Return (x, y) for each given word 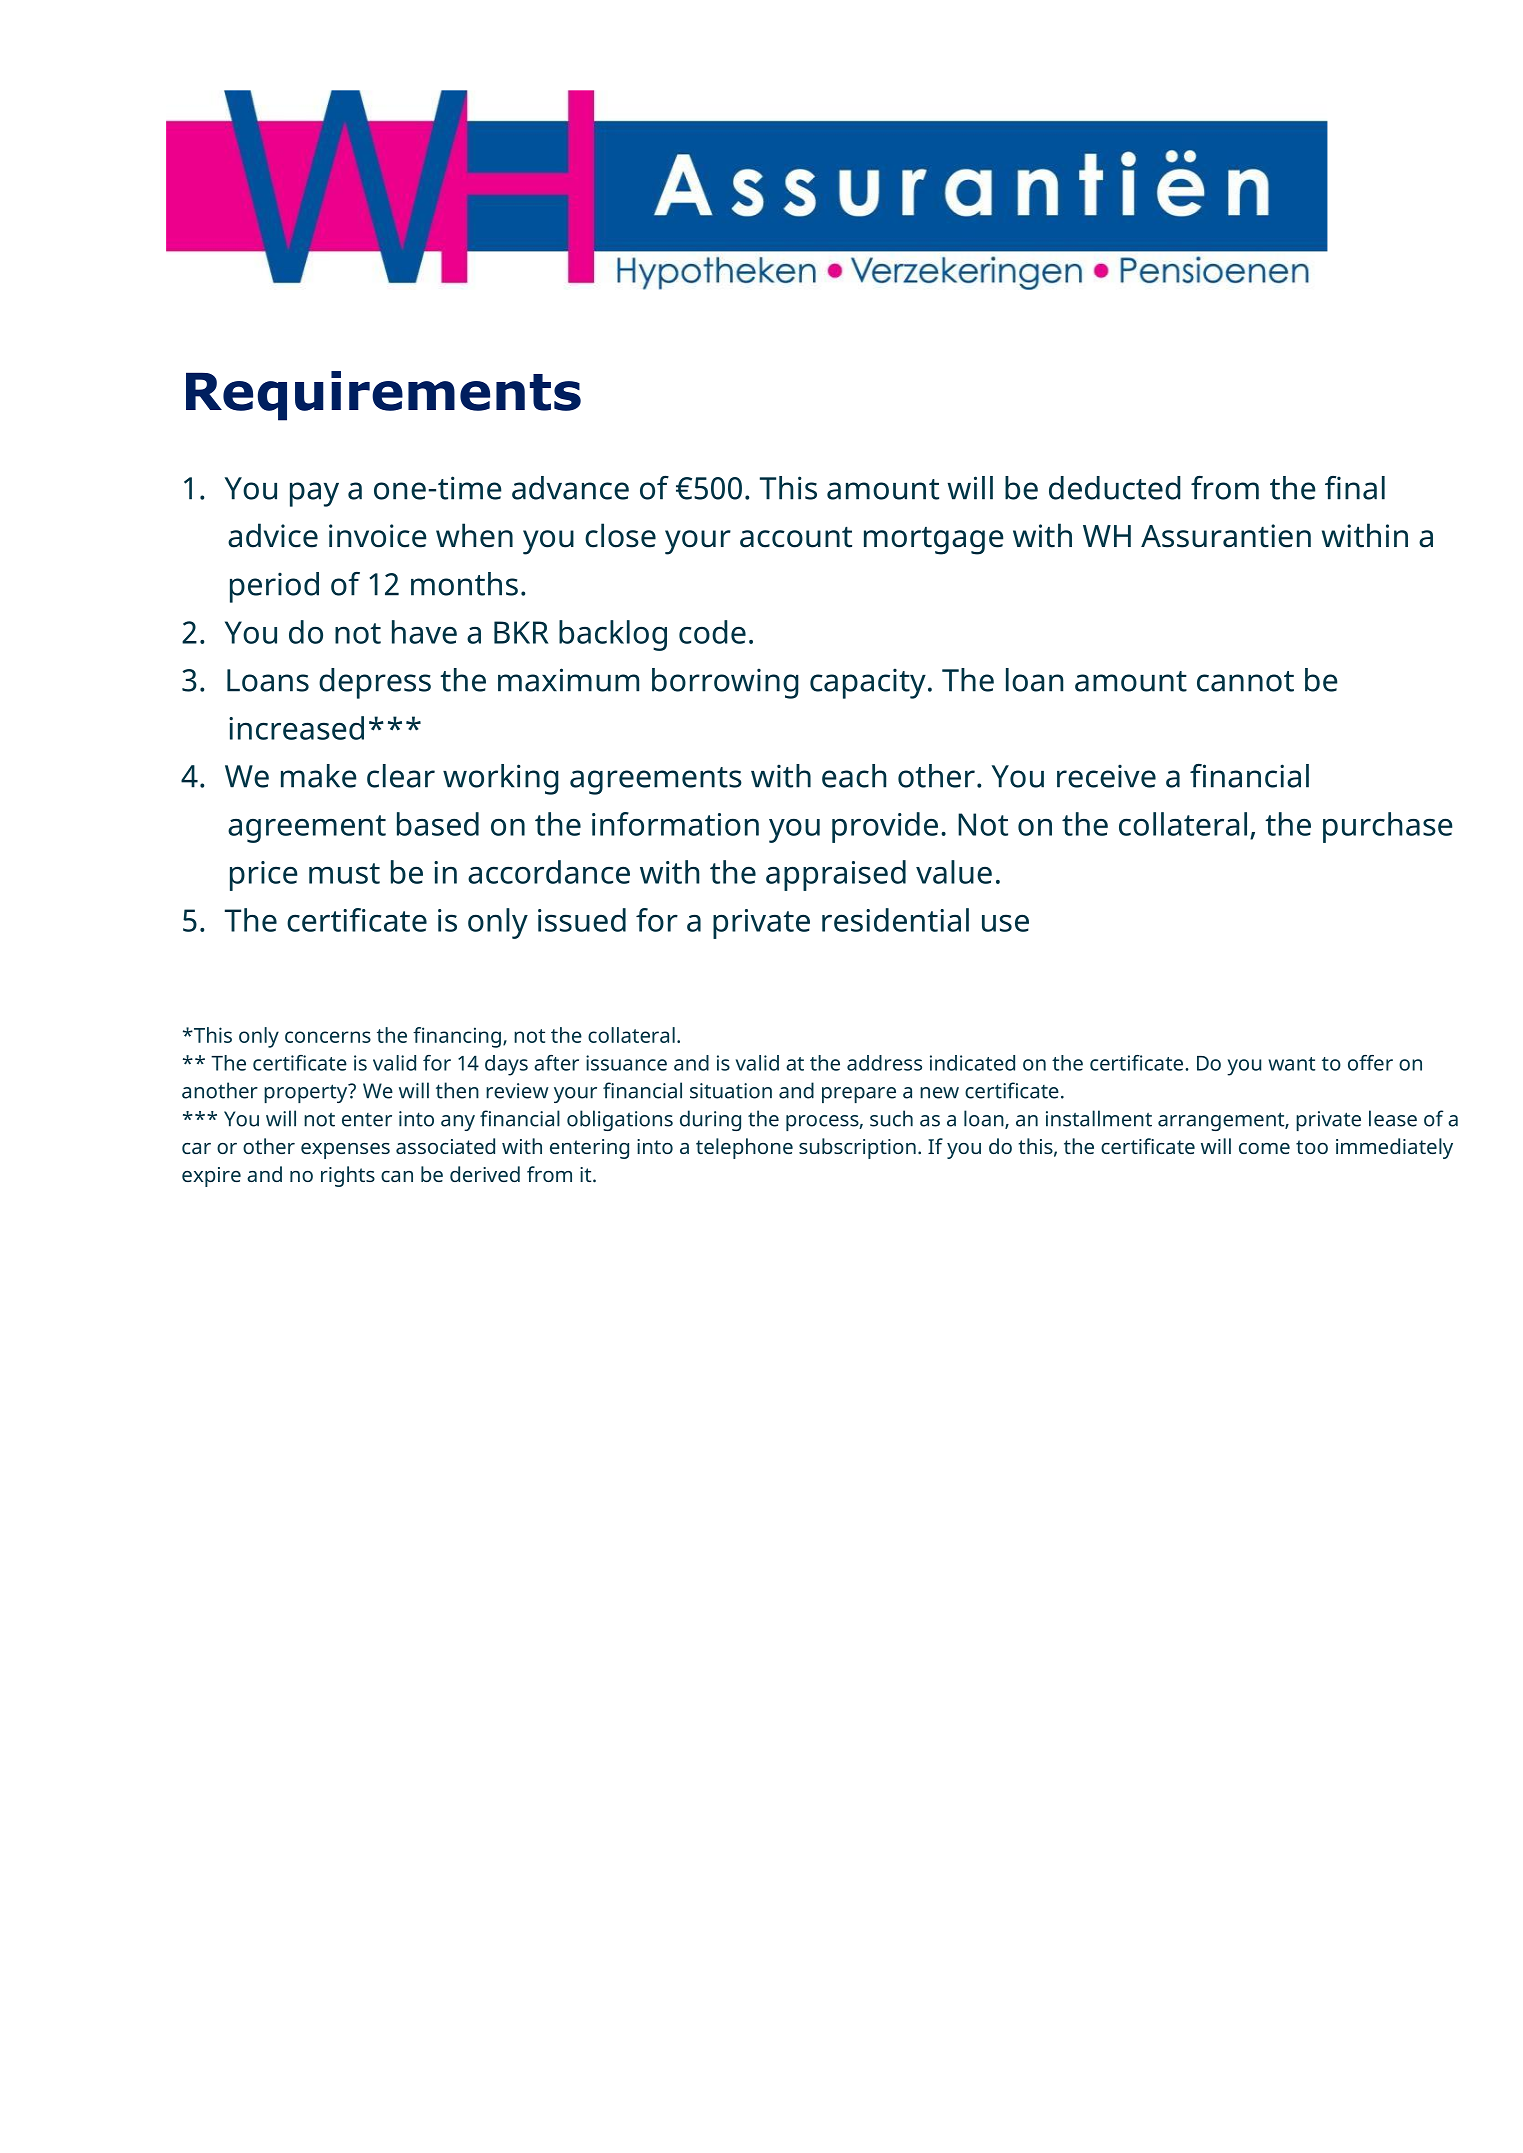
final (1355, 488)
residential (895, 920)
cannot (1245, 681)
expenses (345, 1151)
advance (570, 488)
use (1005, 923)
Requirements (383, 396)
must (344, 873)
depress (375, 683)
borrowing (725, 683)
